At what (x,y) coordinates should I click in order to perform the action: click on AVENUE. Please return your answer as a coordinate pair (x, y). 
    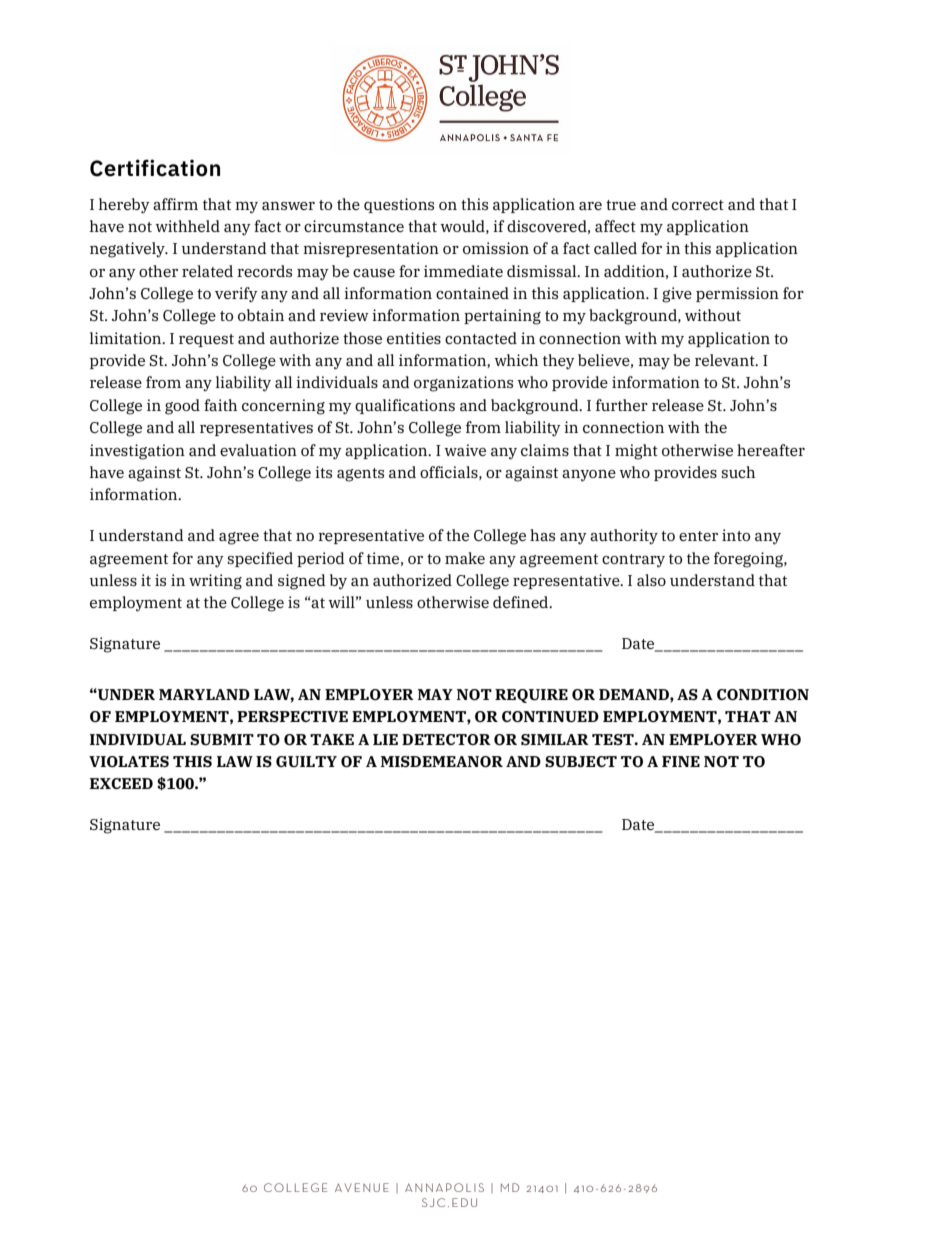
    Looking at the image, I should click on (362, 1187).
